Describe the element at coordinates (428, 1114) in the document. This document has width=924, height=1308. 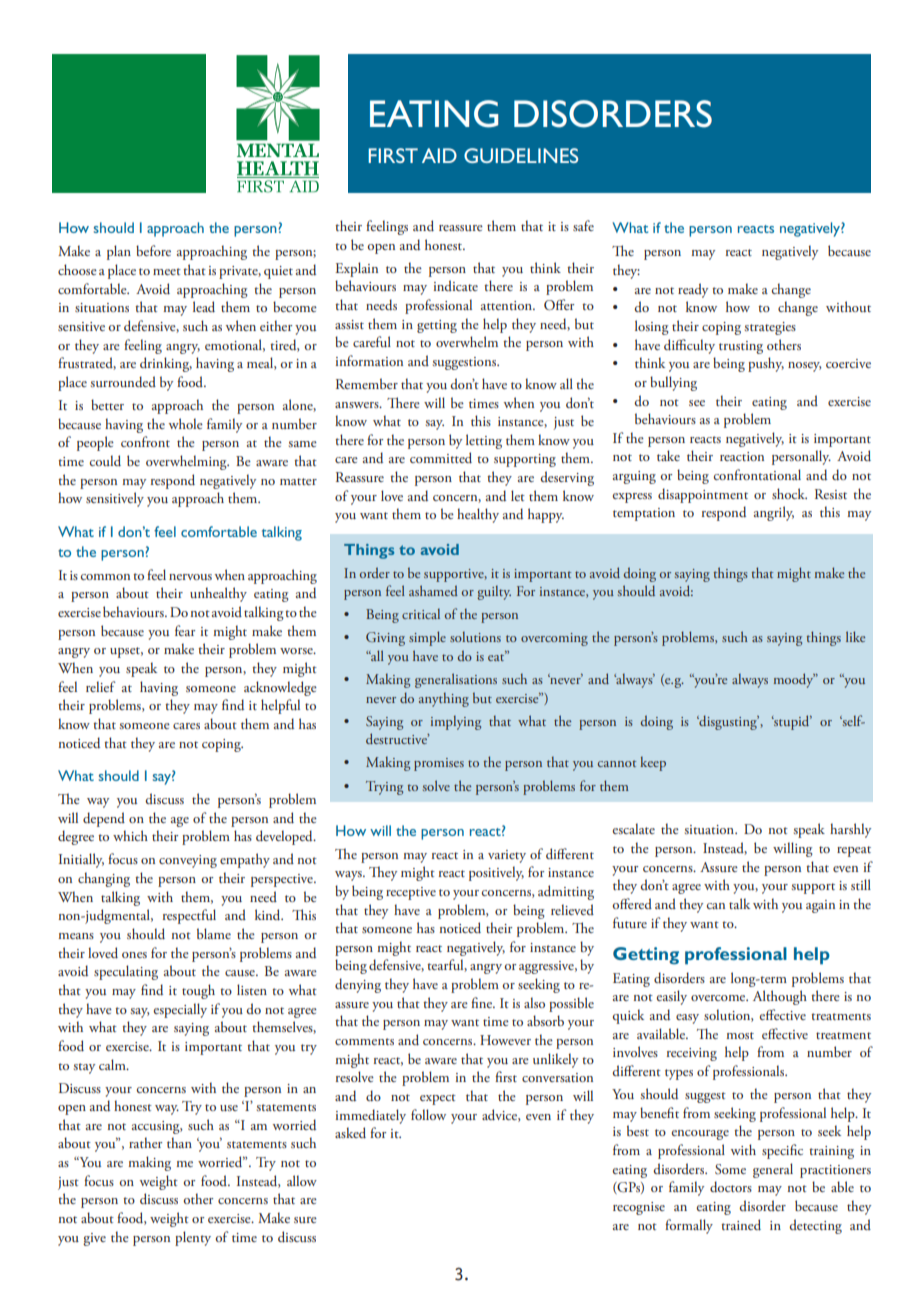
I see `follow` at that location.
